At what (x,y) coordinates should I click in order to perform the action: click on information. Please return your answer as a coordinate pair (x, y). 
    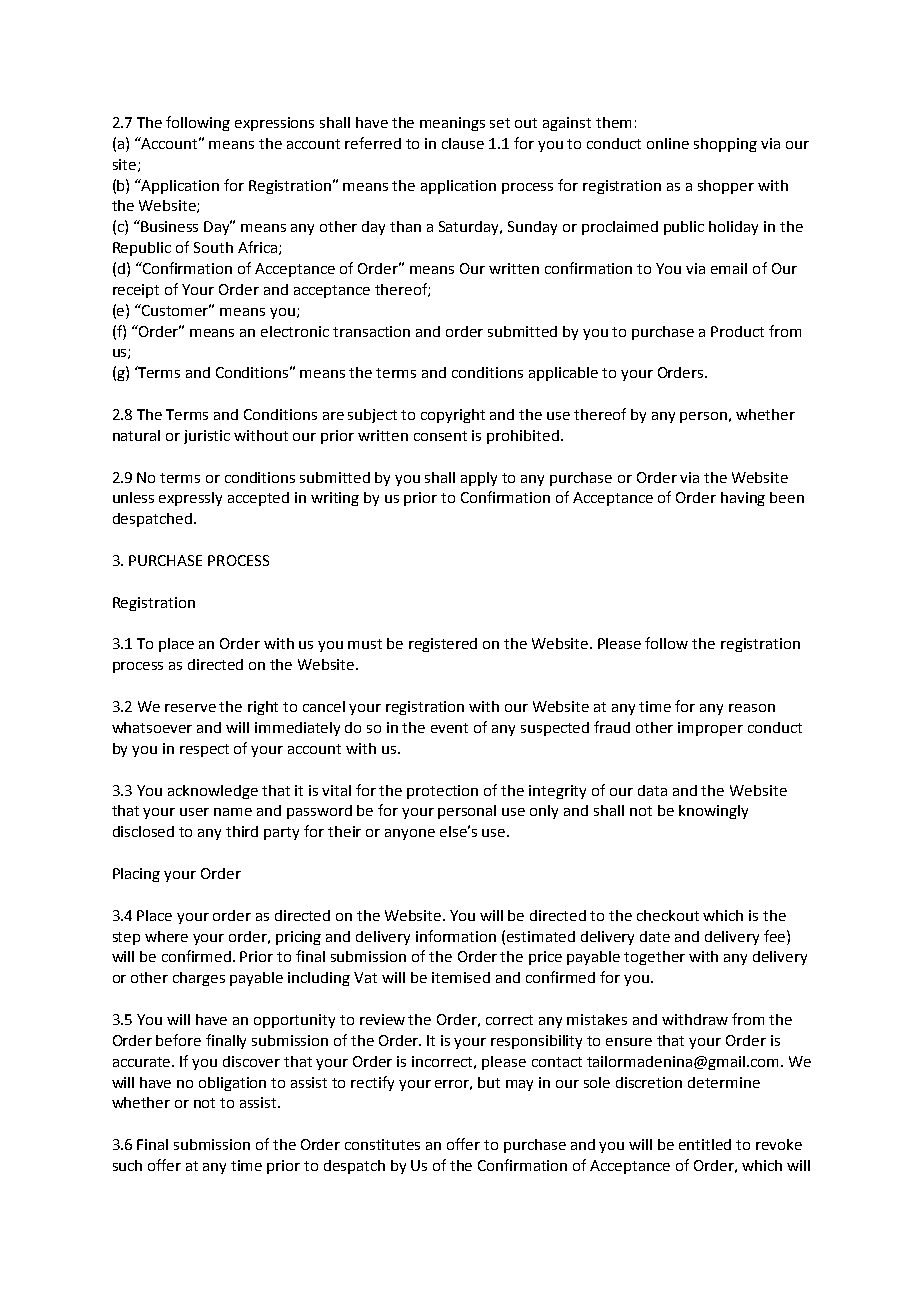
    Looking at the image, I should click on (456, 936).
